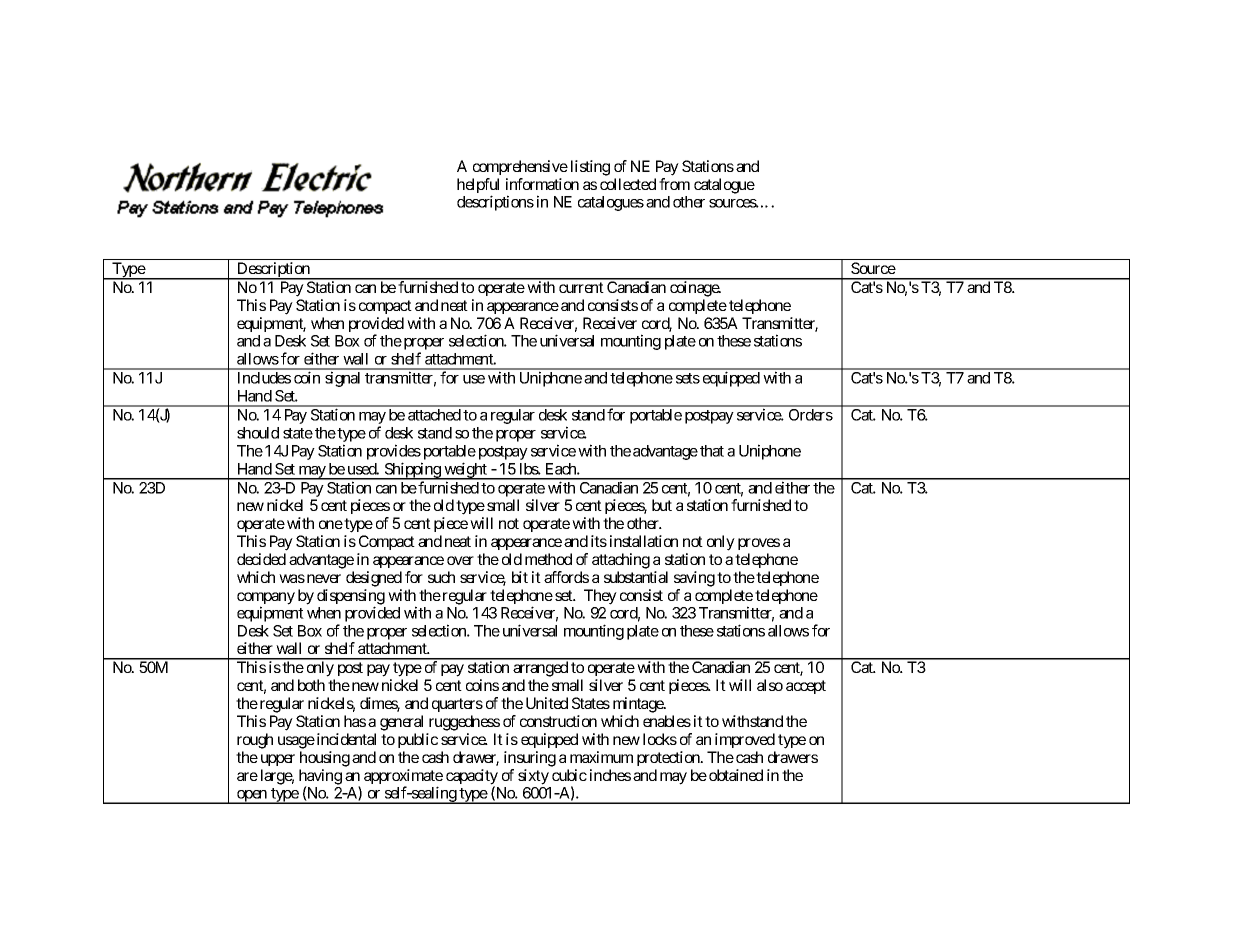 This document has width=1233, height=952. What do you see at coordinates (465, 471) in the document?
I see `weight` at bounding box center [465, 471].
